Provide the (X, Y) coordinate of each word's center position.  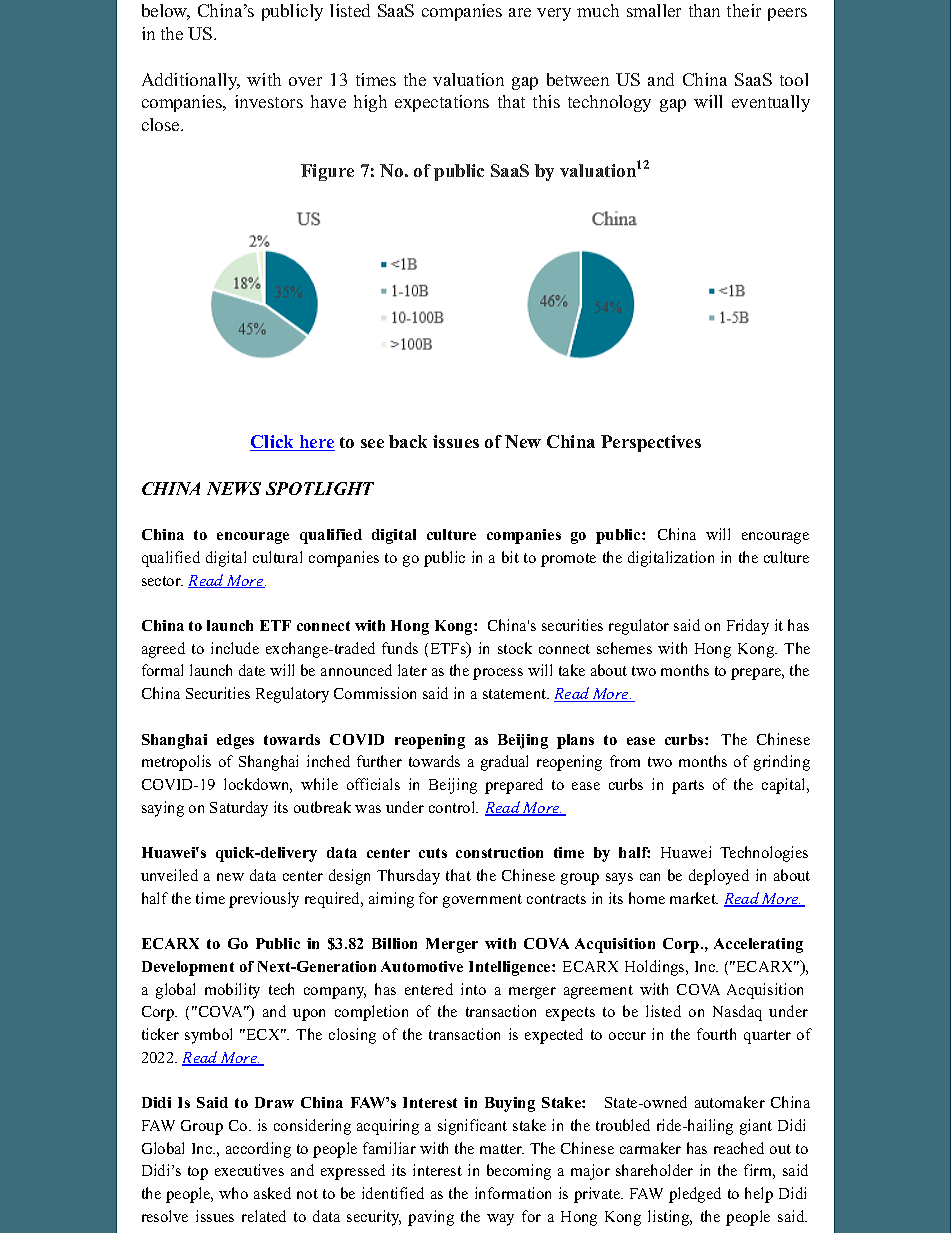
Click (273, 443)
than (704, 10)
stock (515, 648)
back (408, 441)
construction (499, 852)
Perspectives (651, 443)
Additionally (191, 81)
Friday (748, 627)
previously (264, 900)
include (235, 648)
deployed (719, 877)
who (233, 1193)
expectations (442, 103)
